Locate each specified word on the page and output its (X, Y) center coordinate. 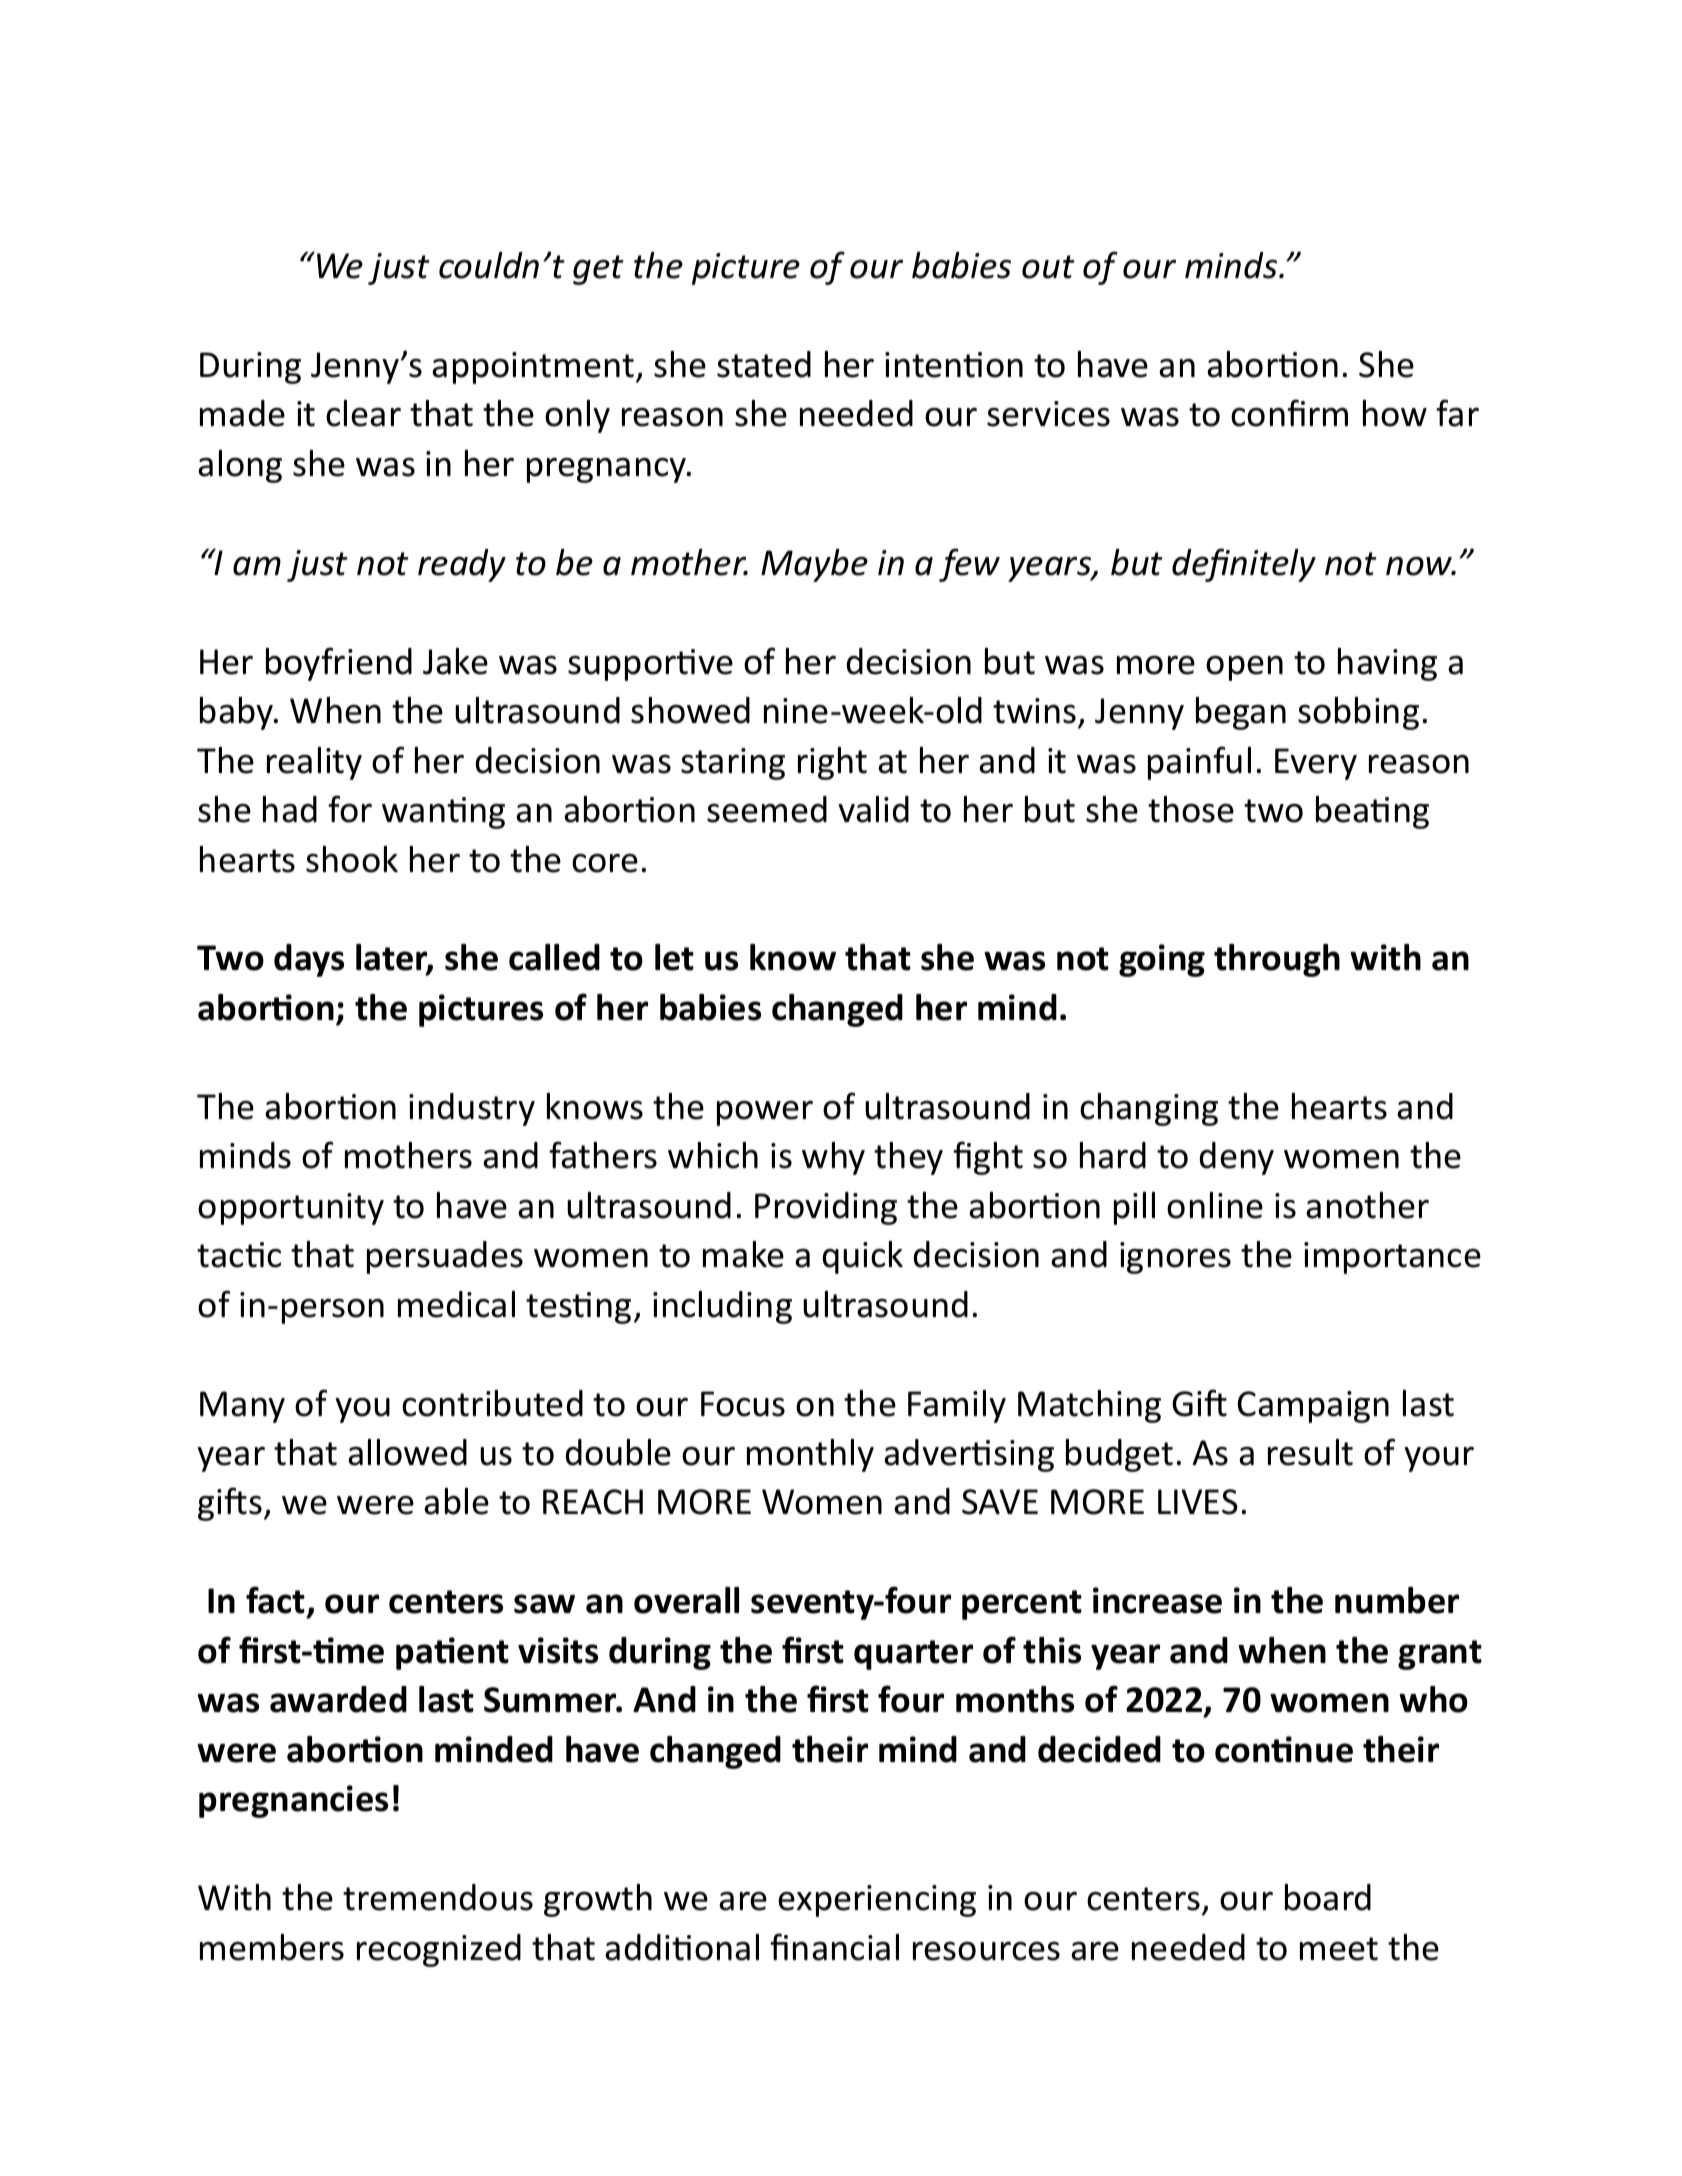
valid (873, 809)
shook (352, 859)
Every (1316, 764)
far (1457, 413)
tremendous (438, 1897)
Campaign (1313, 1407)
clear (363, 413)
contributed (492, 1403)
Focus (743, 1404)
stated (764, 364)
